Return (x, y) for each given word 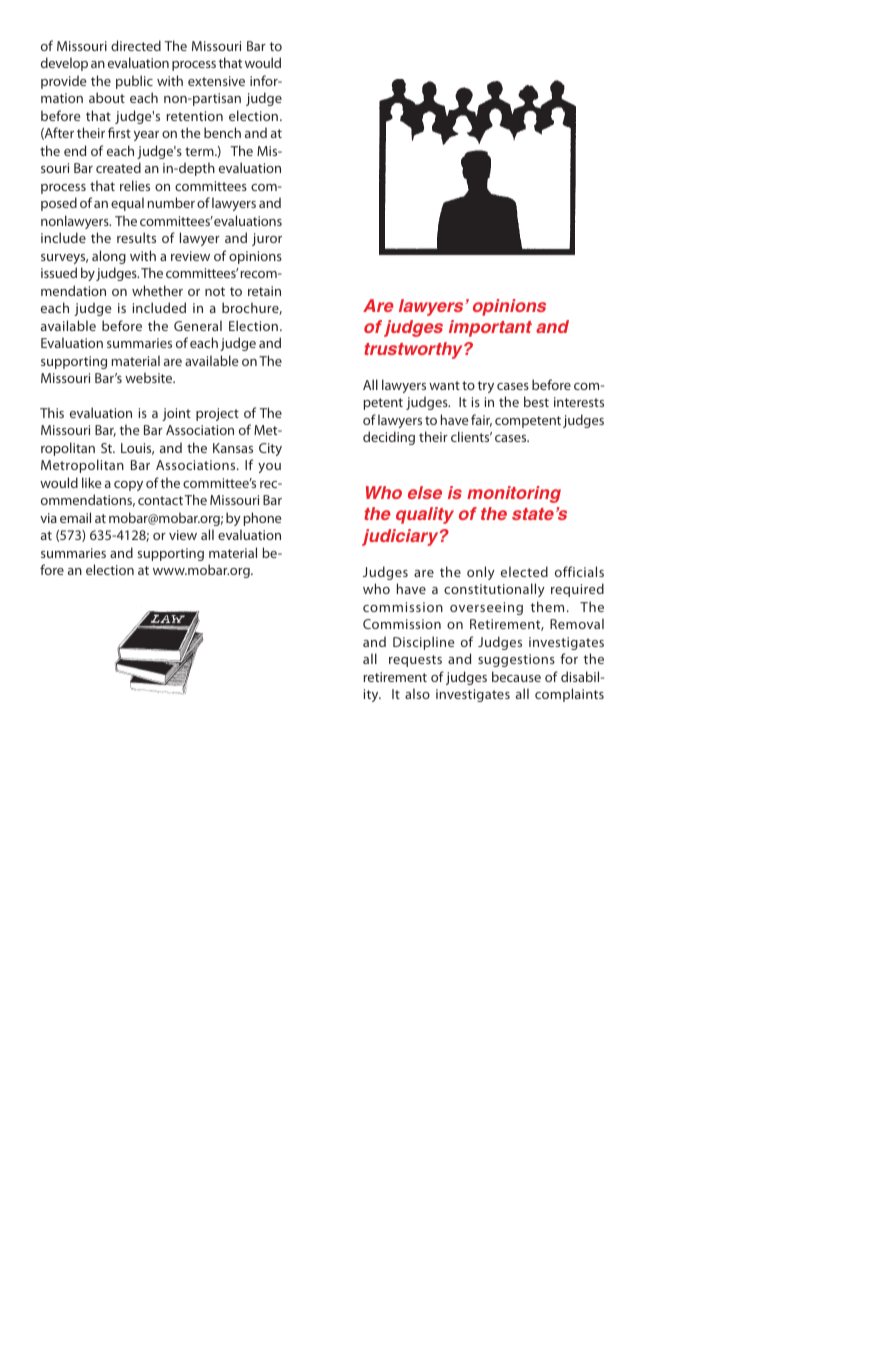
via (48, 518)
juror (267, 239)
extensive (216, 81)
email (75, 517)
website (150, 377)
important (490, 328)
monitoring (514, 494)
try (486, 387)
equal (127, 204)
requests (415, 661)
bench (222, 132)
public (134, 82)
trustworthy (414, 350)
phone (262, 519)
